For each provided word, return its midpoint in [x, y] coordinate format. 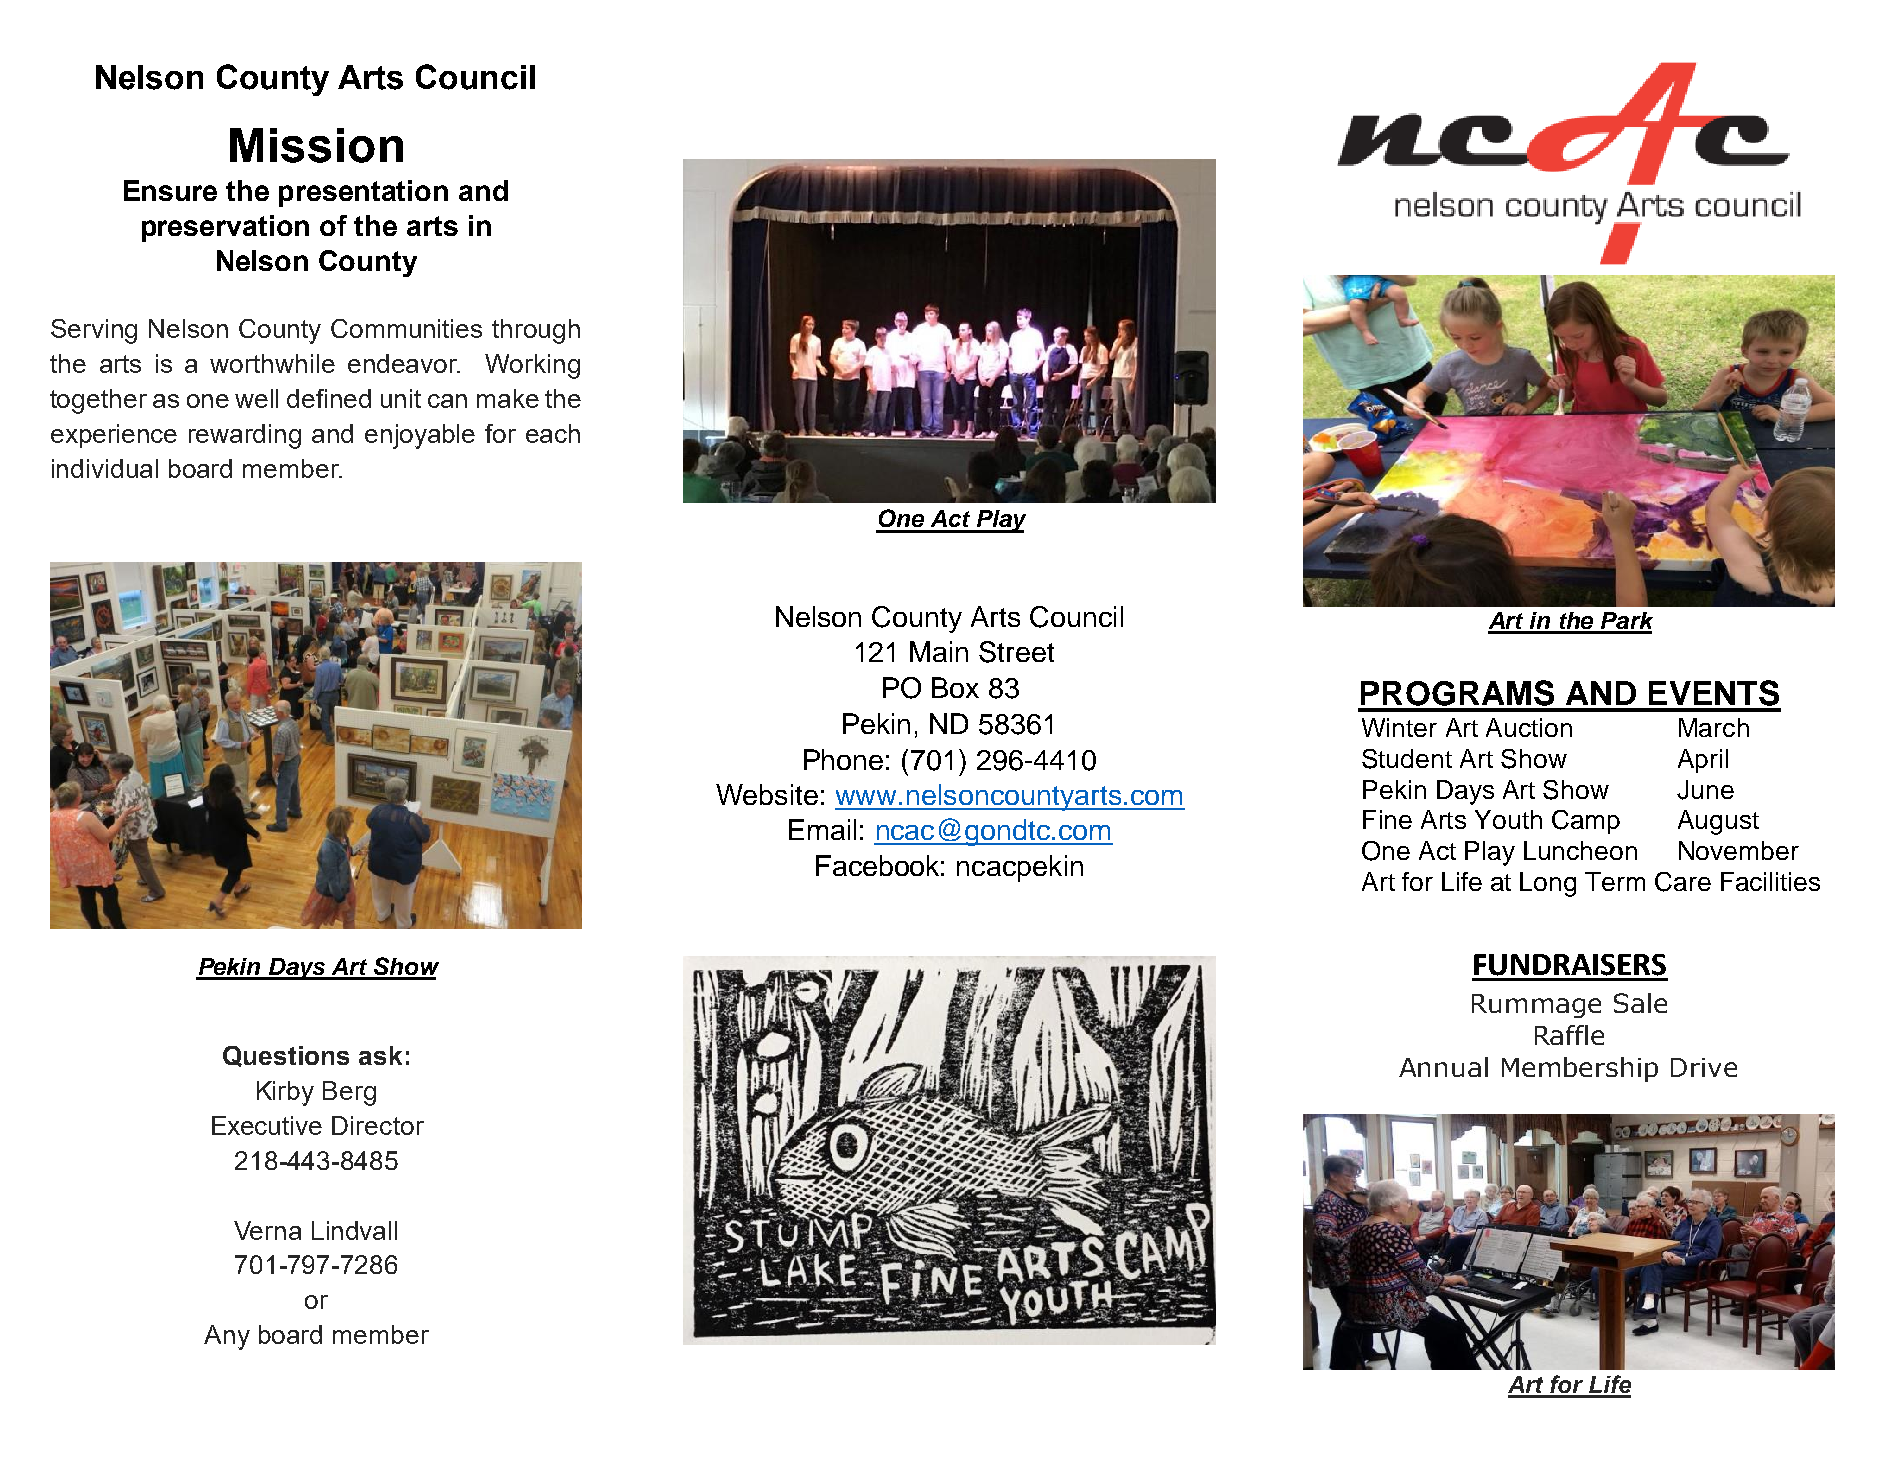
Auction [1529, 727]
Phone [843, 759]
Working [532, 366]
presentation [363, 193]
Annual [1443, 1067]
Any [227, 1337]
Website [767, 794]
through [536, 331]
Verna [267, 1230]
